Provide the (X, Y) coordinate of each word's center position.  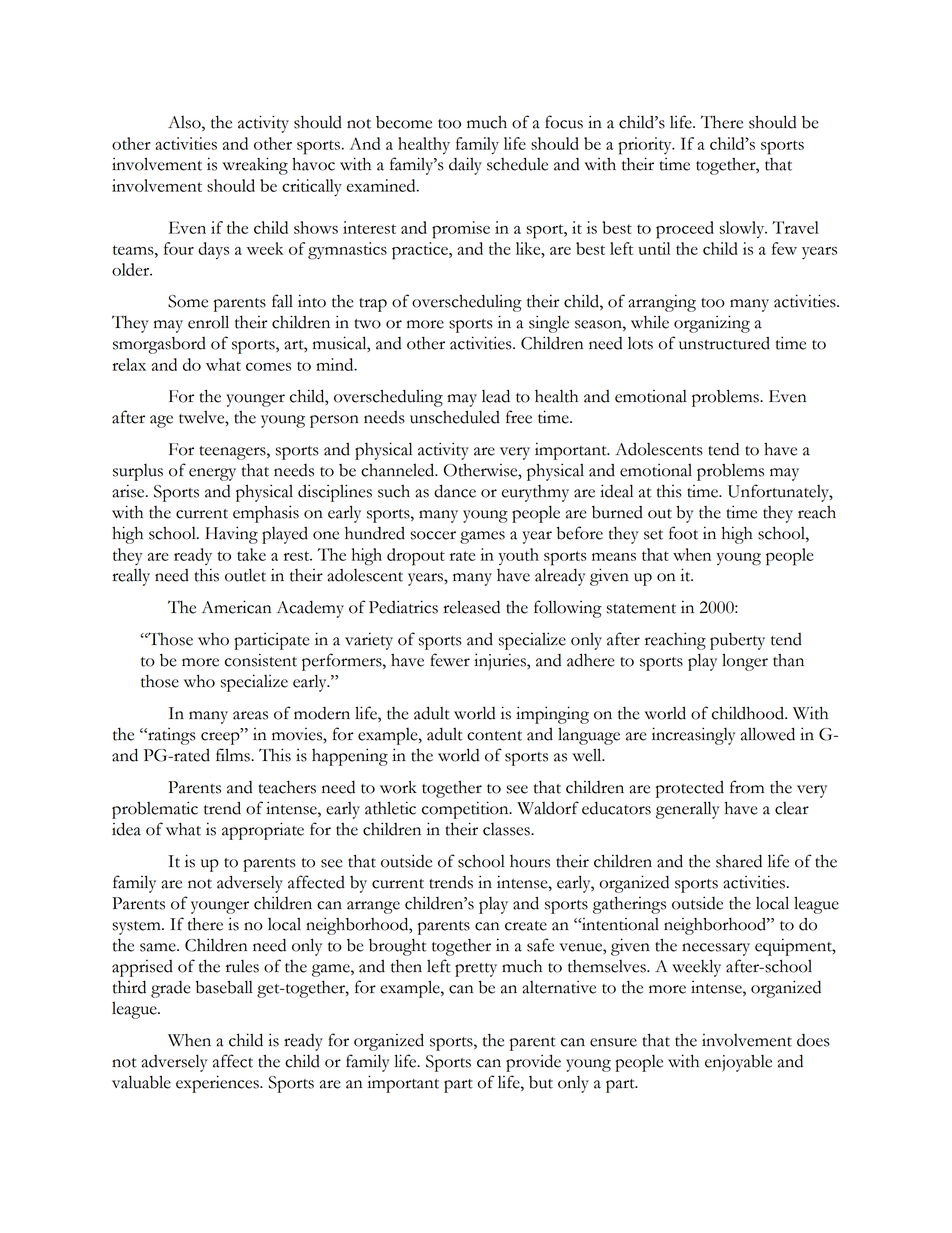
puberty (737, 641)
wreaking (255, 166)
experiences (218, 1084)
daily (465, 166)
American (236, 607)
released (471, 607)
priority (646, 146)
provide (533, 1063)
